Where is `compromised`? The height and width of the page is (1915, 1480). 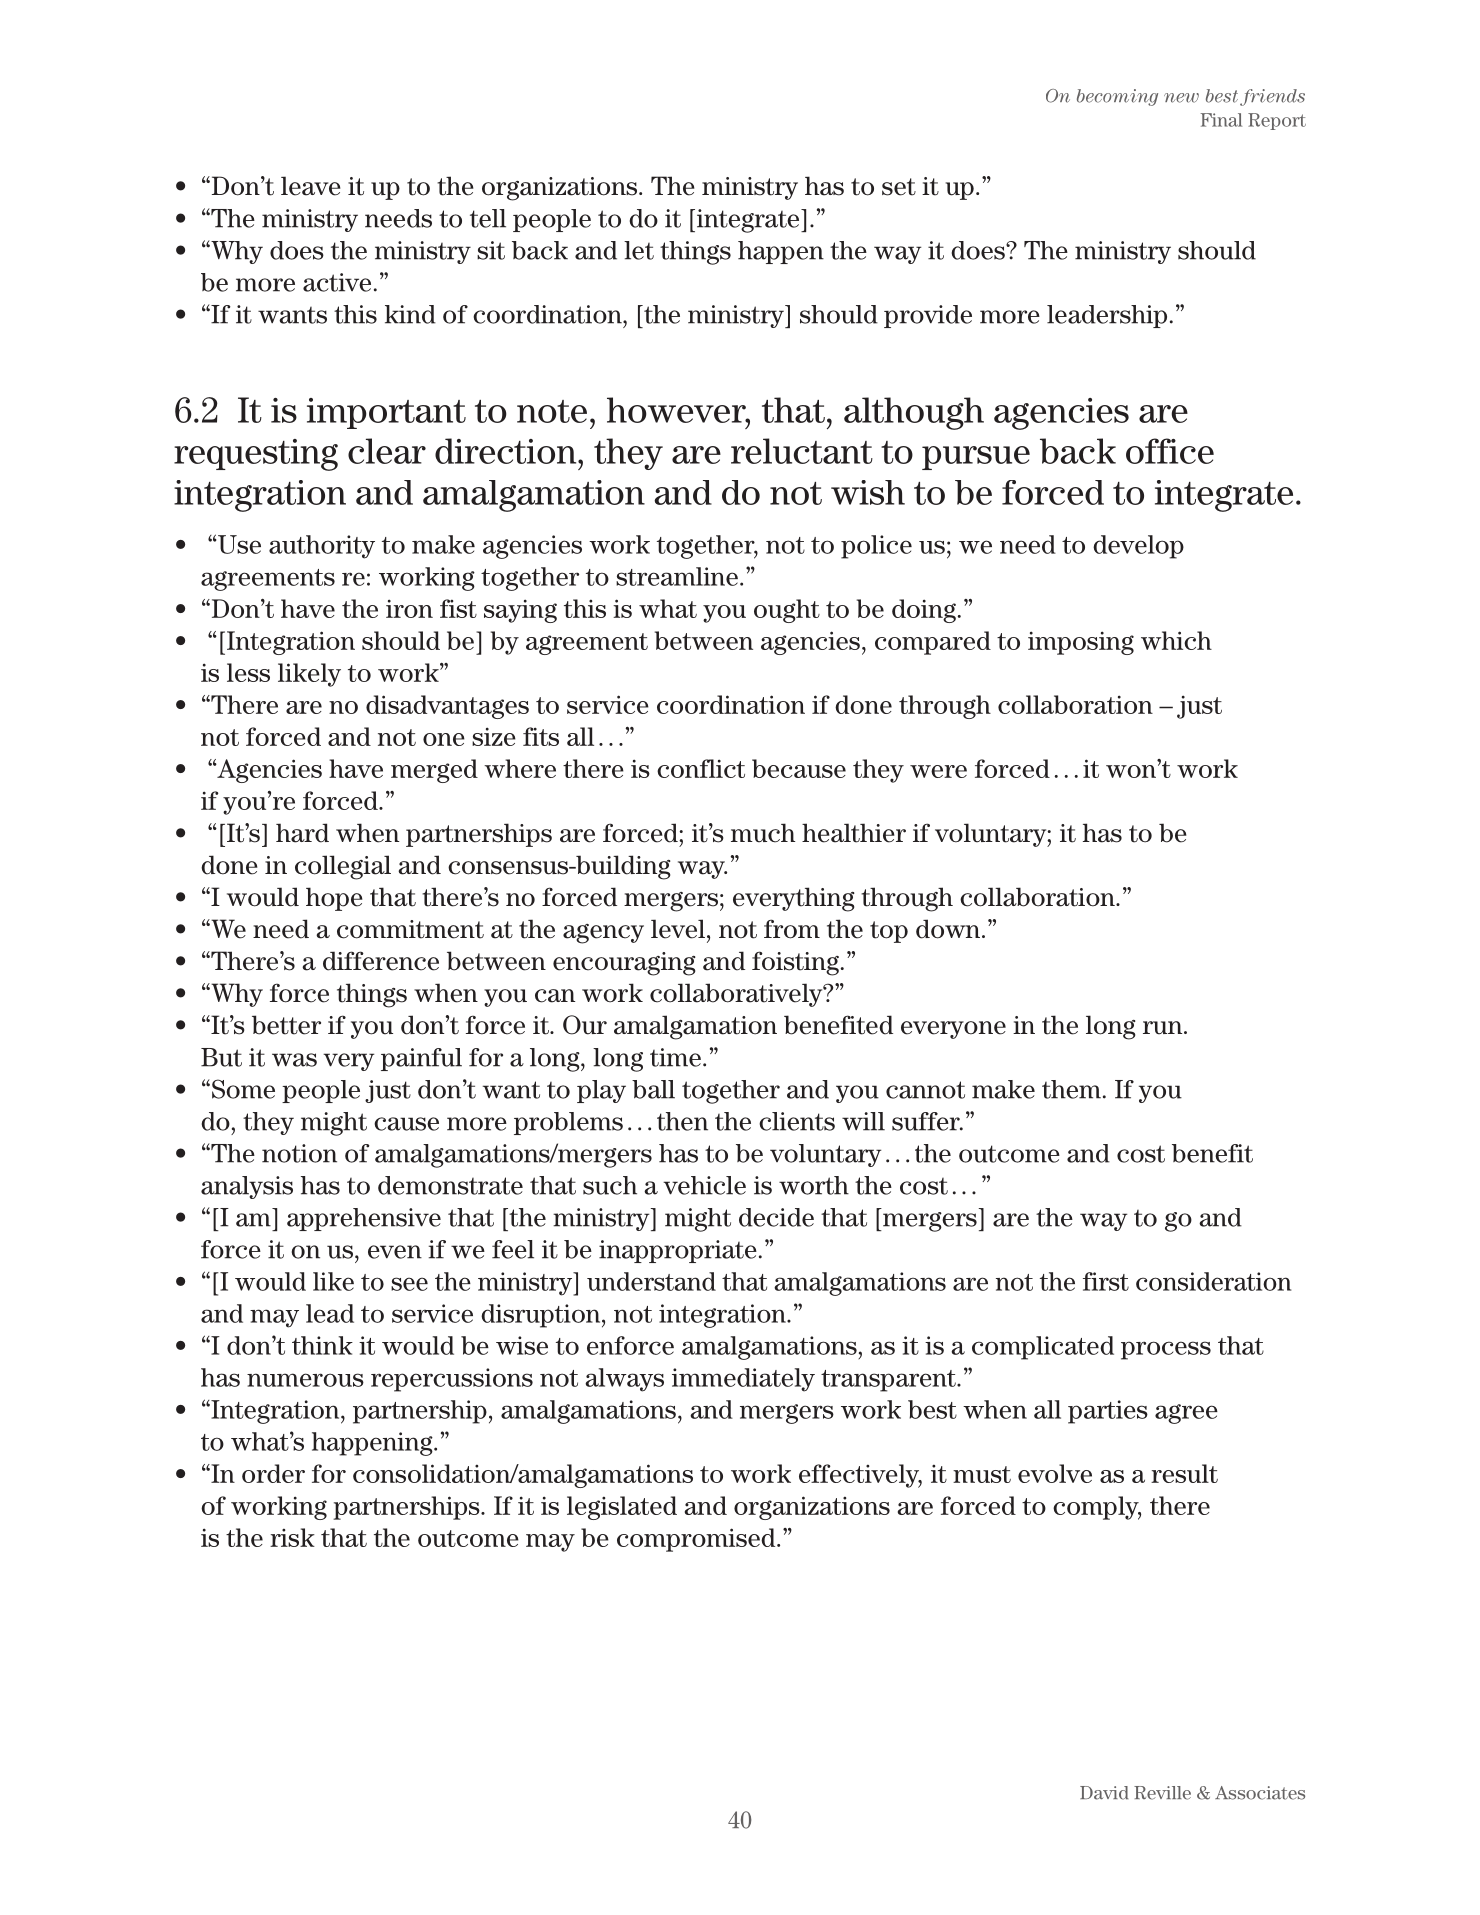 compromised is located at coordinates (697, 1540).
